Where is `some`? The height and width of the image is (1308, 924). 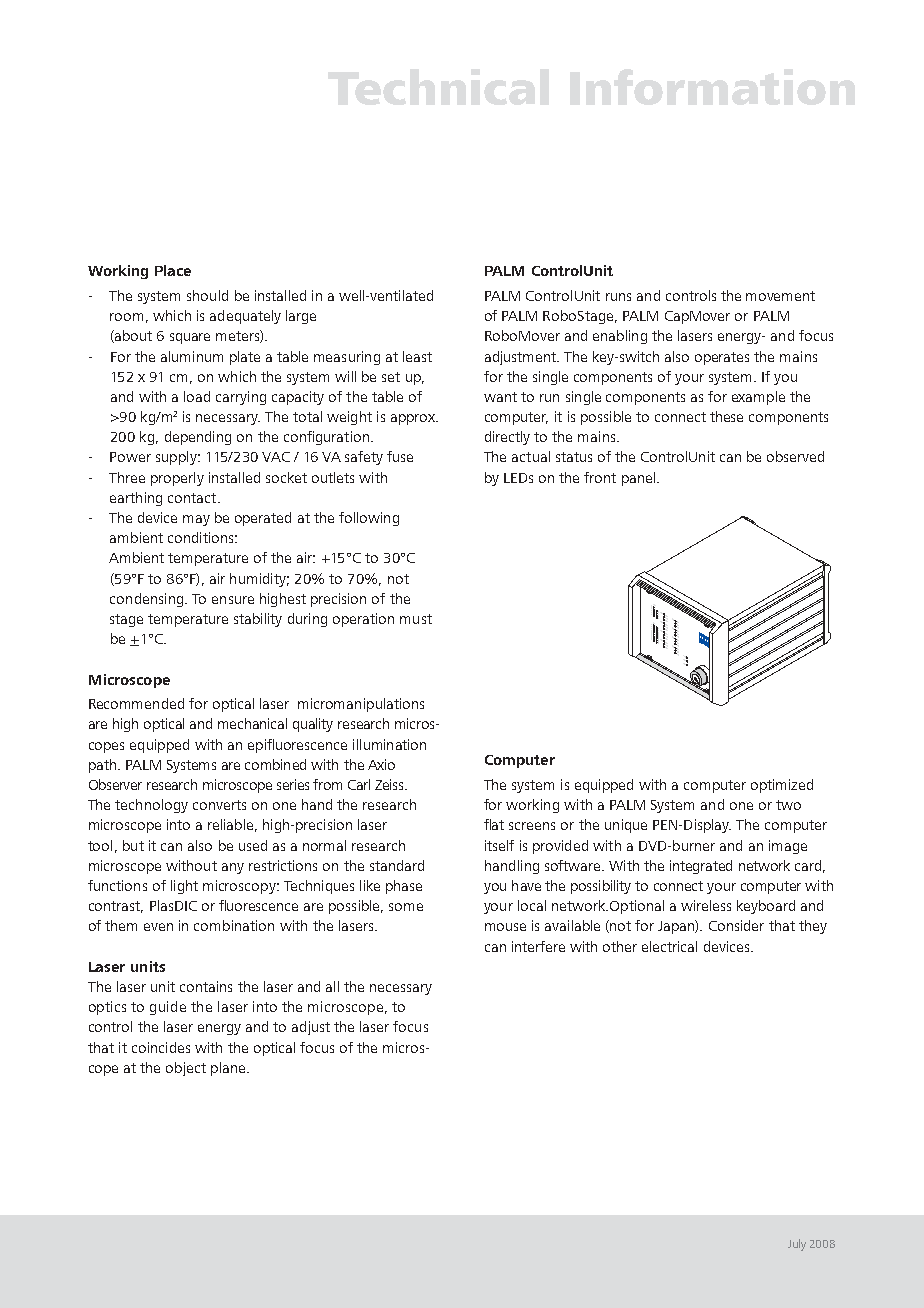
some is located at coordinates (406, 907).
